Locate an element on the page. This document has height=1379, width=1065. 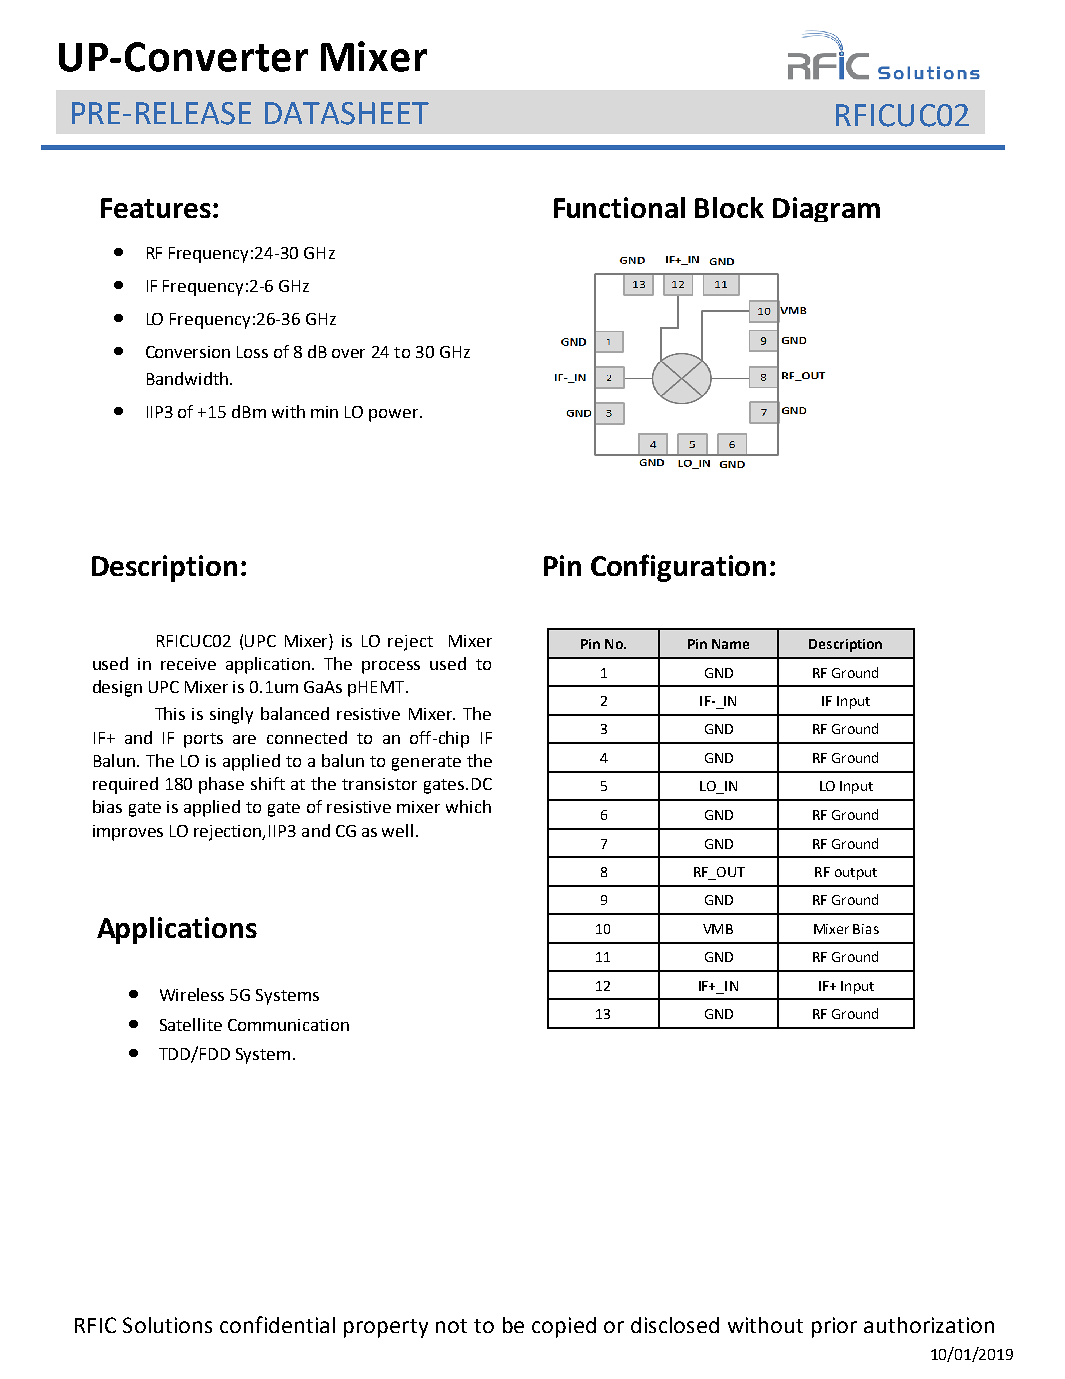
copied is located at coordinates (564, 1327).
